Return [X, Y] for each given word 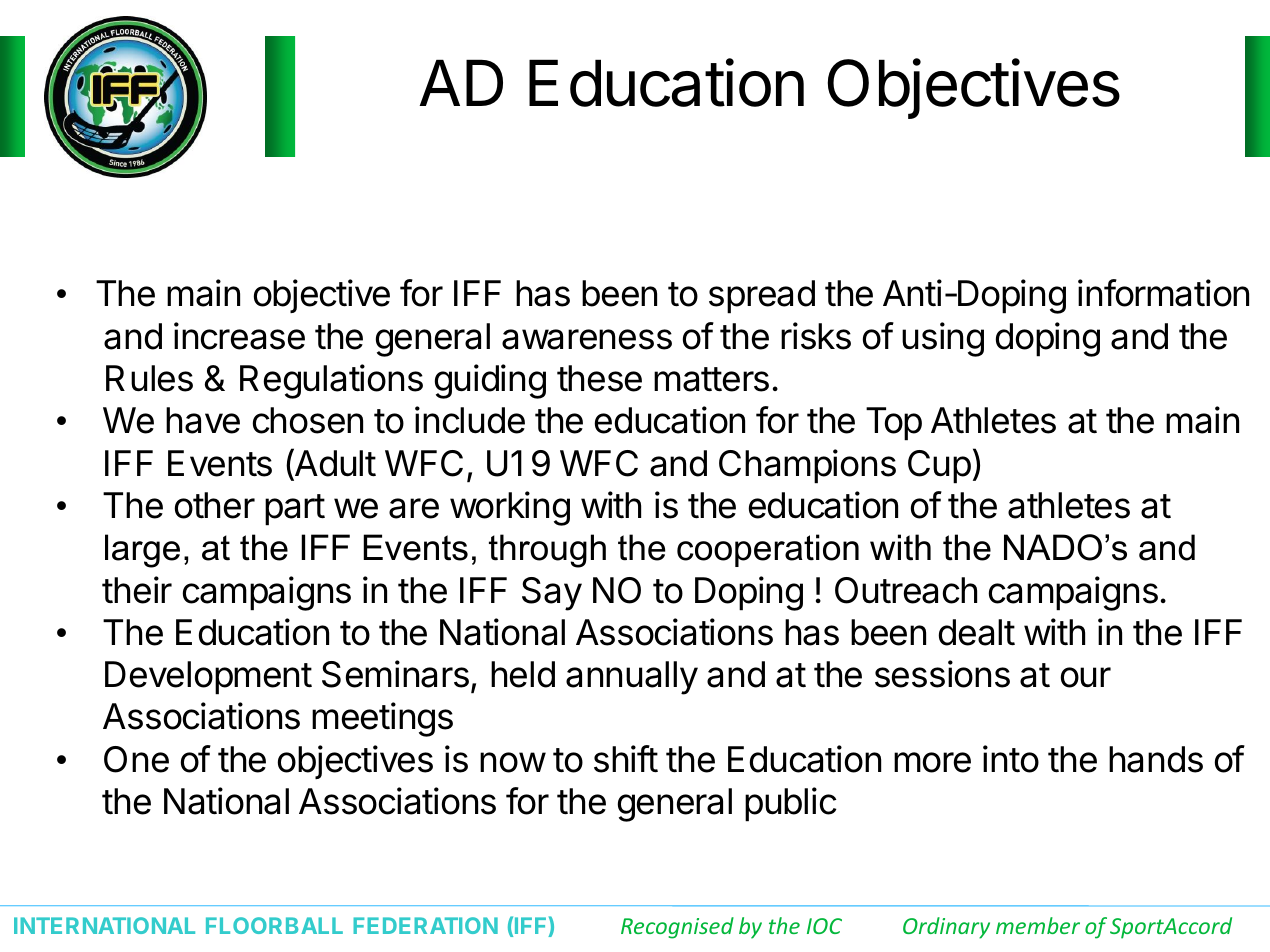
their [137, 590]
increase [239, 336]
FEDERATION [425, 925]
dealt [977, 632]
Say [552, 594]
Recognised [677, 928]
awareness [587, 339]
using [943, 339]
